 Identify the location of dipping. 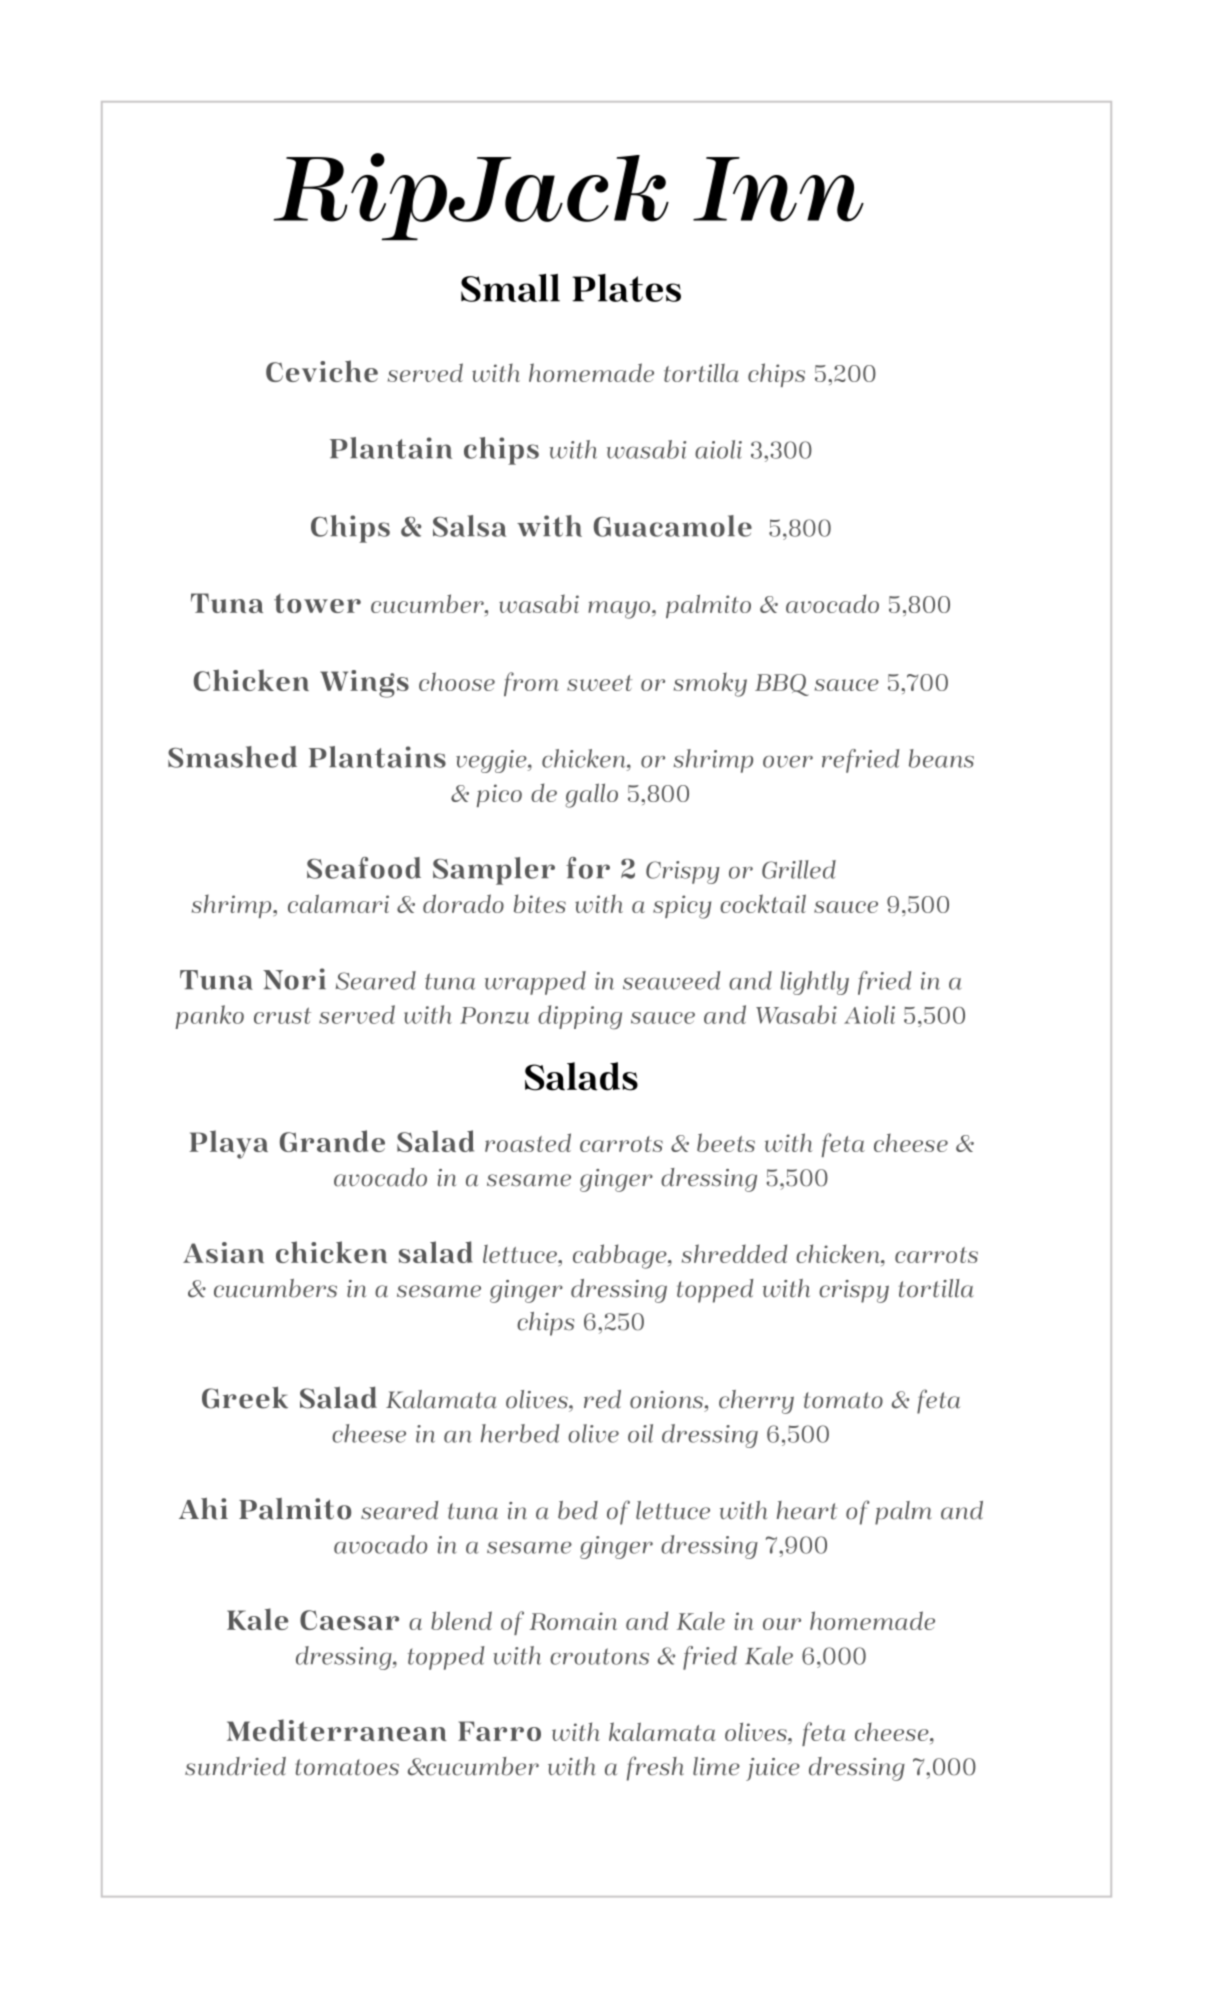
(580, 1017).
